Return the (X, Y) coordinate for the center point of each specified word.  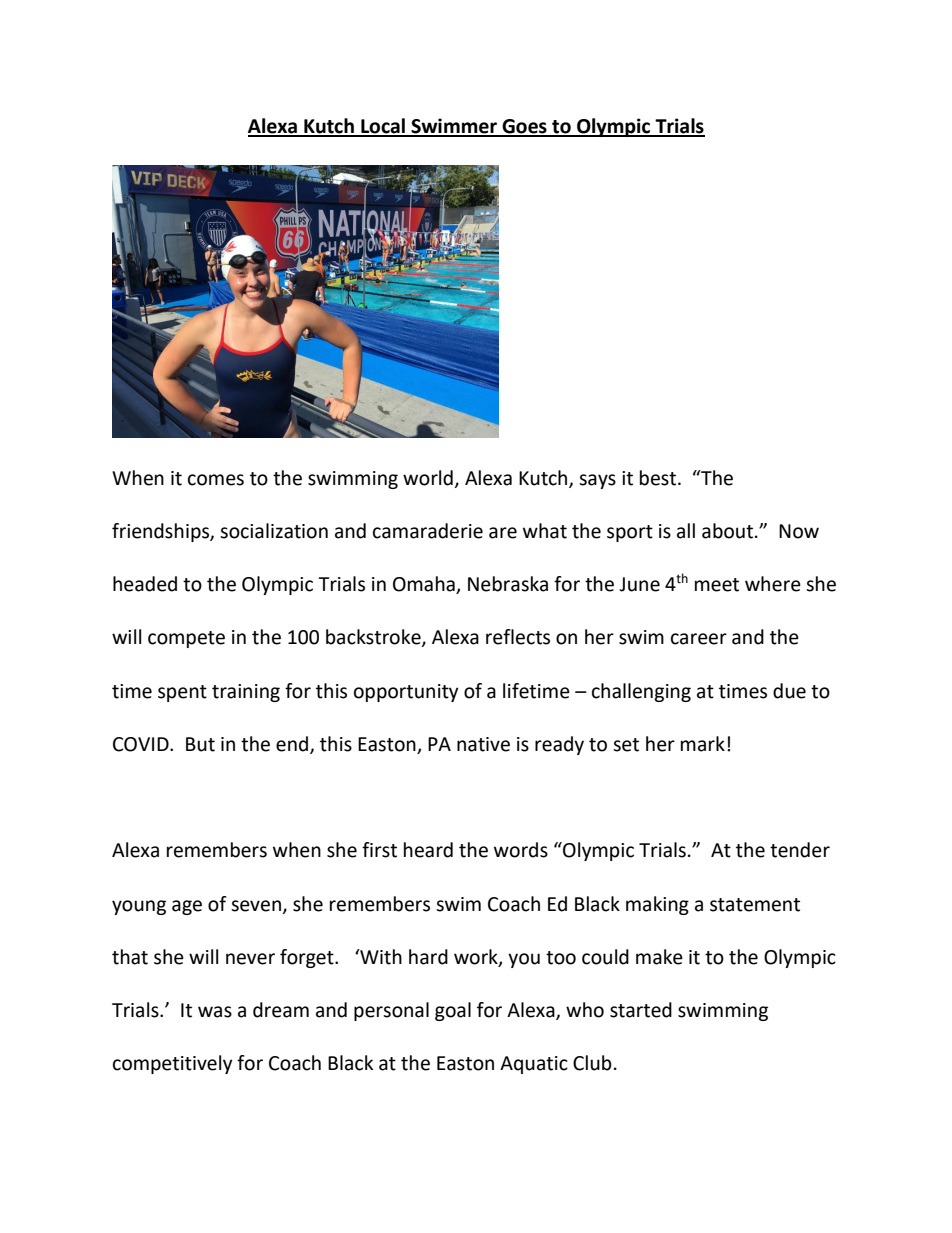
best (658, 478)
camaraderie (428, 531)
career (699, 639)
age (187, 907)
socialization (274, 531)
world (428, 478)
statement (755, 905)
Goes (524, 127)
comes (216, 480)
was (215, 1012)
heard (428, 850)
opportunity (406, 693)
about (729, 531)
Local (383, 127)
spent (182, 693)
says (597, 481)
